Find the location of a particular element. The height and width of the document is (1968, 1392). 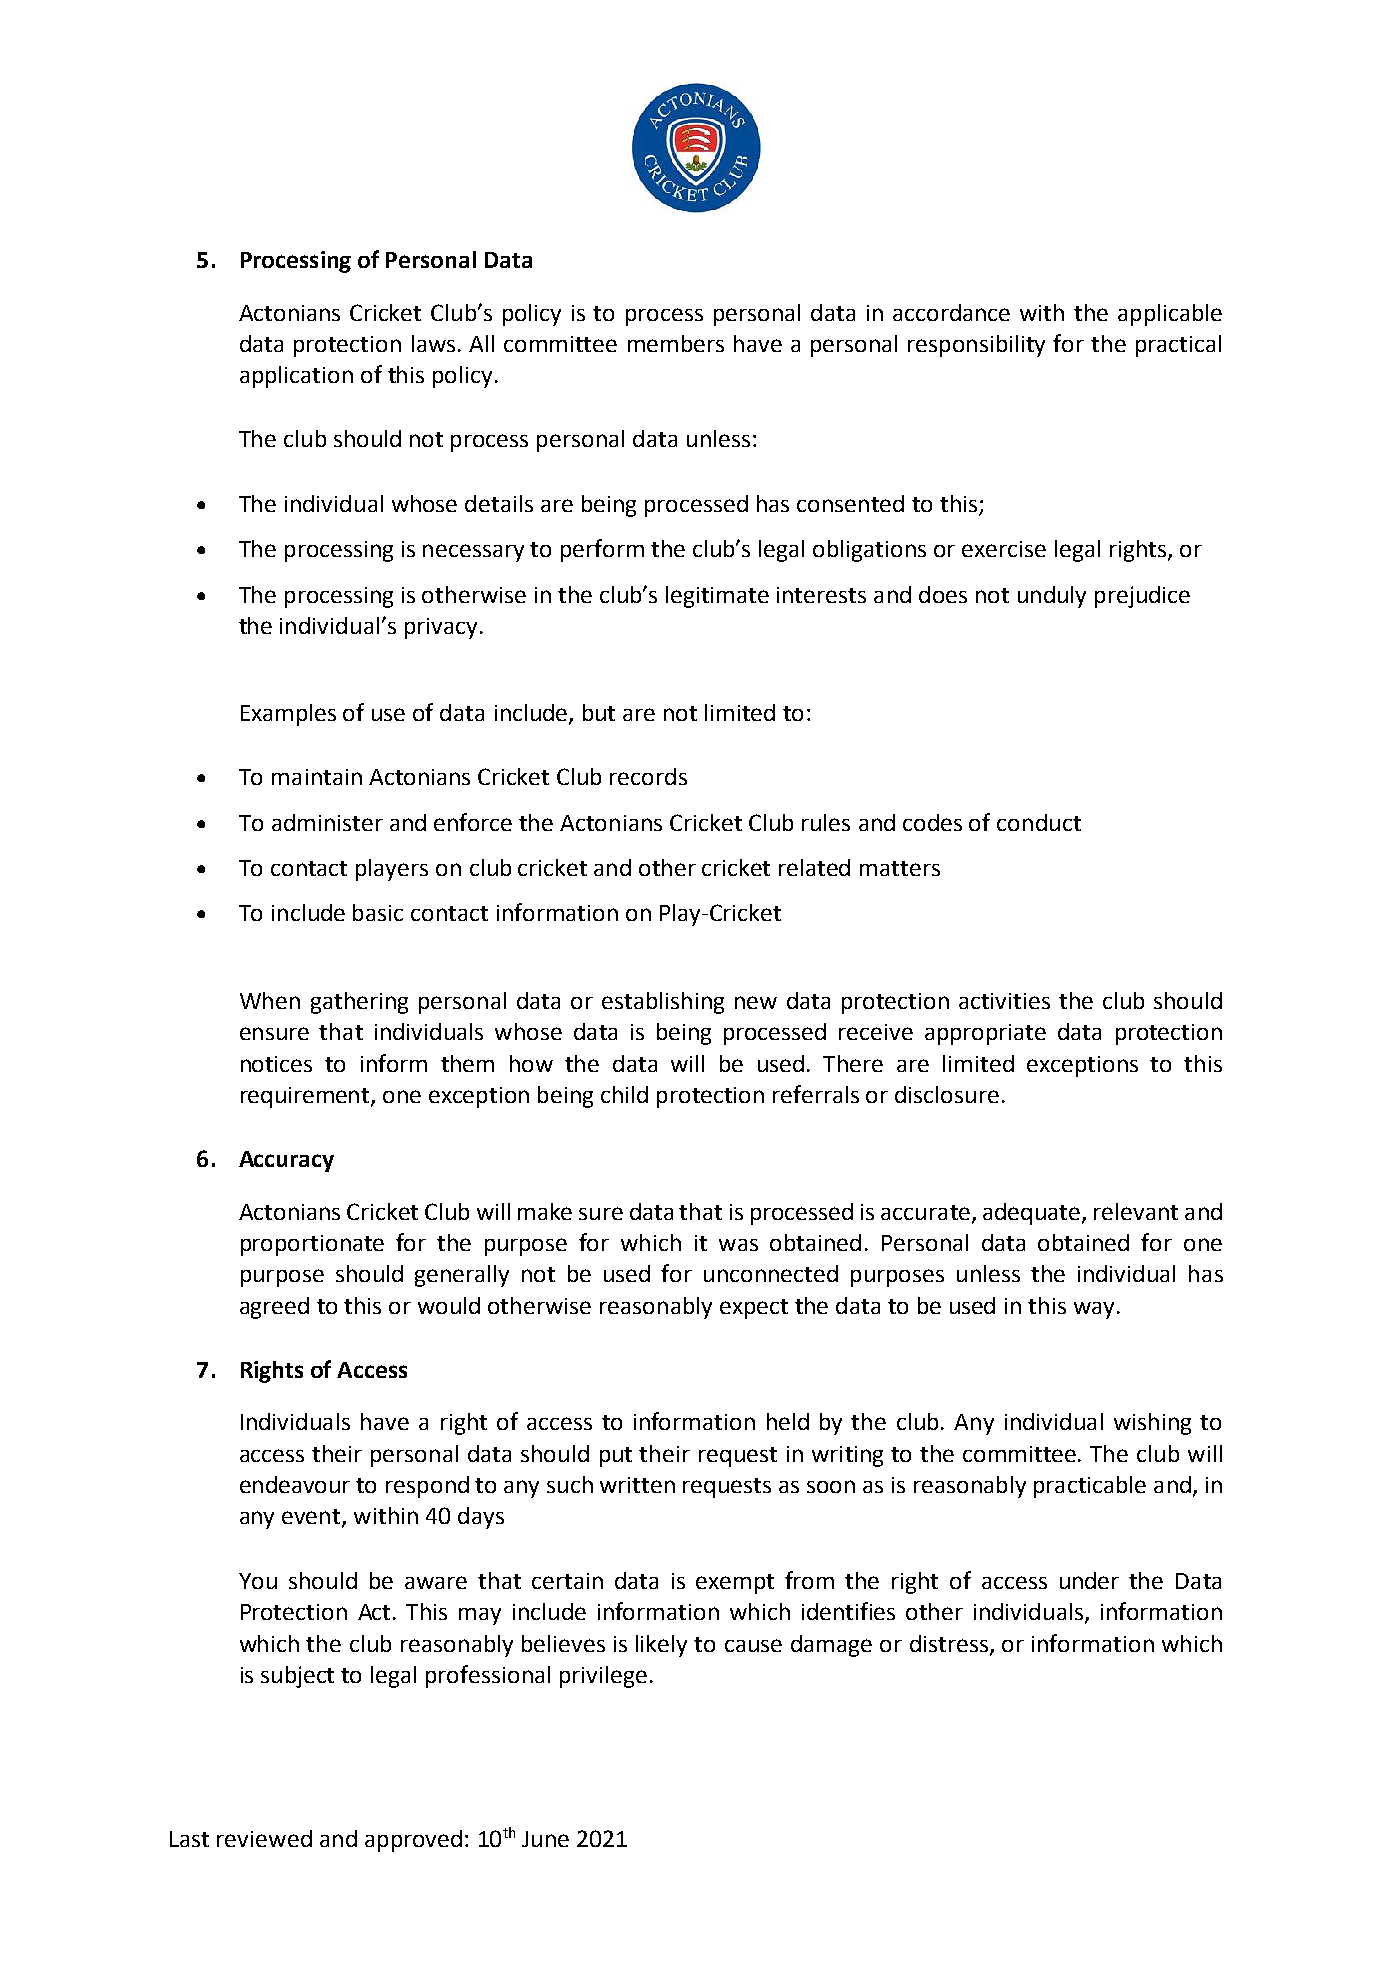

child is located at coordinates (624, 1094).
